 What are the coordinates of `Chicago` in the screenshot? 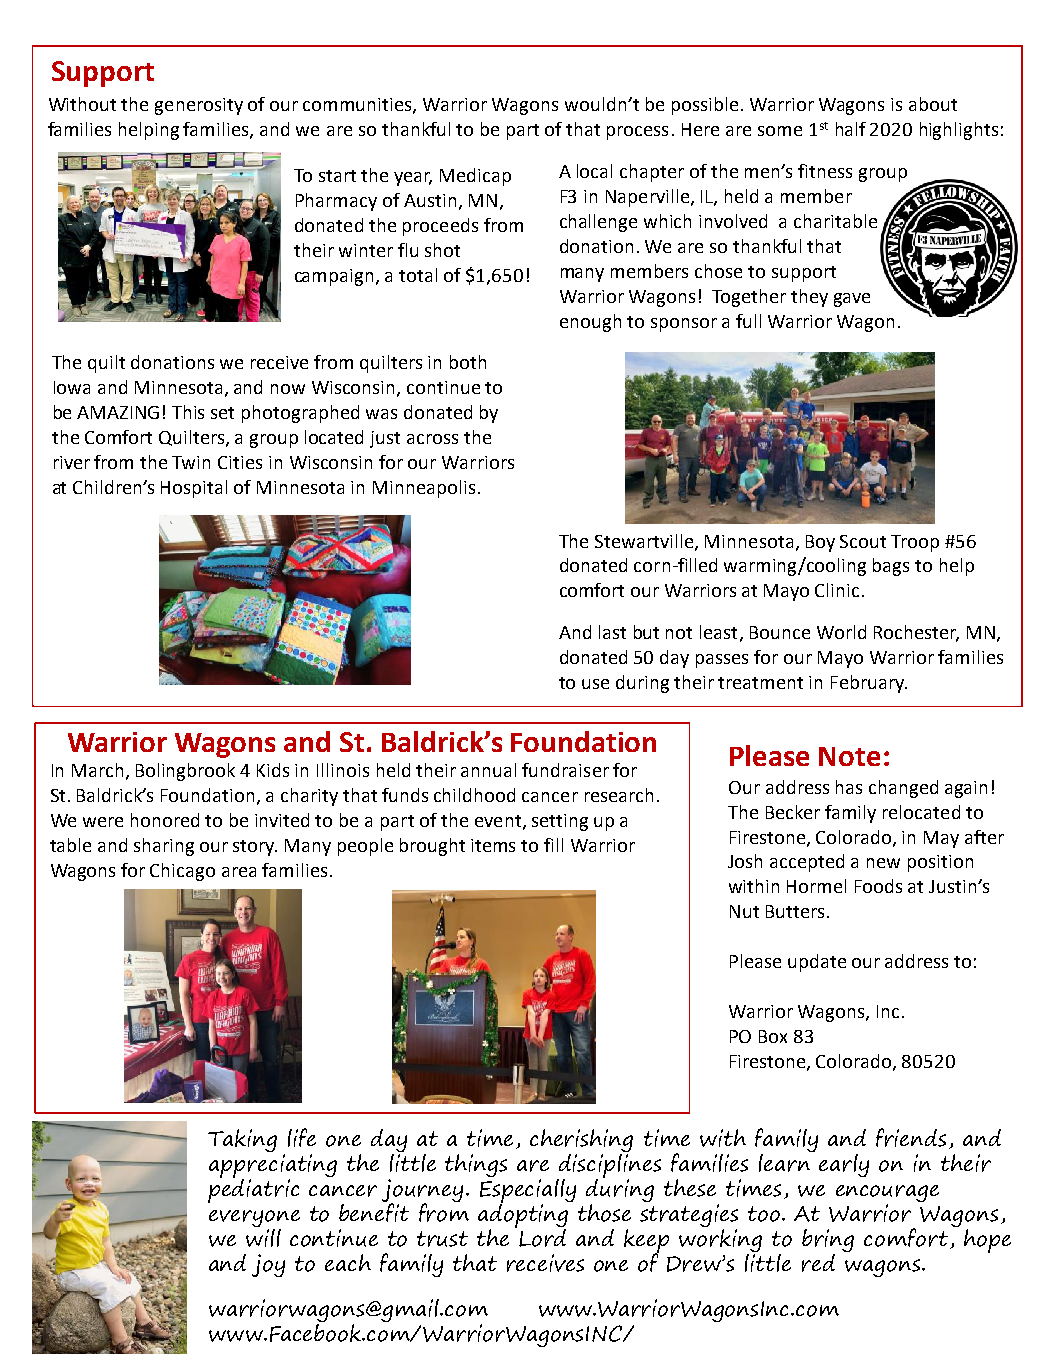 It's located at (182, 872).
